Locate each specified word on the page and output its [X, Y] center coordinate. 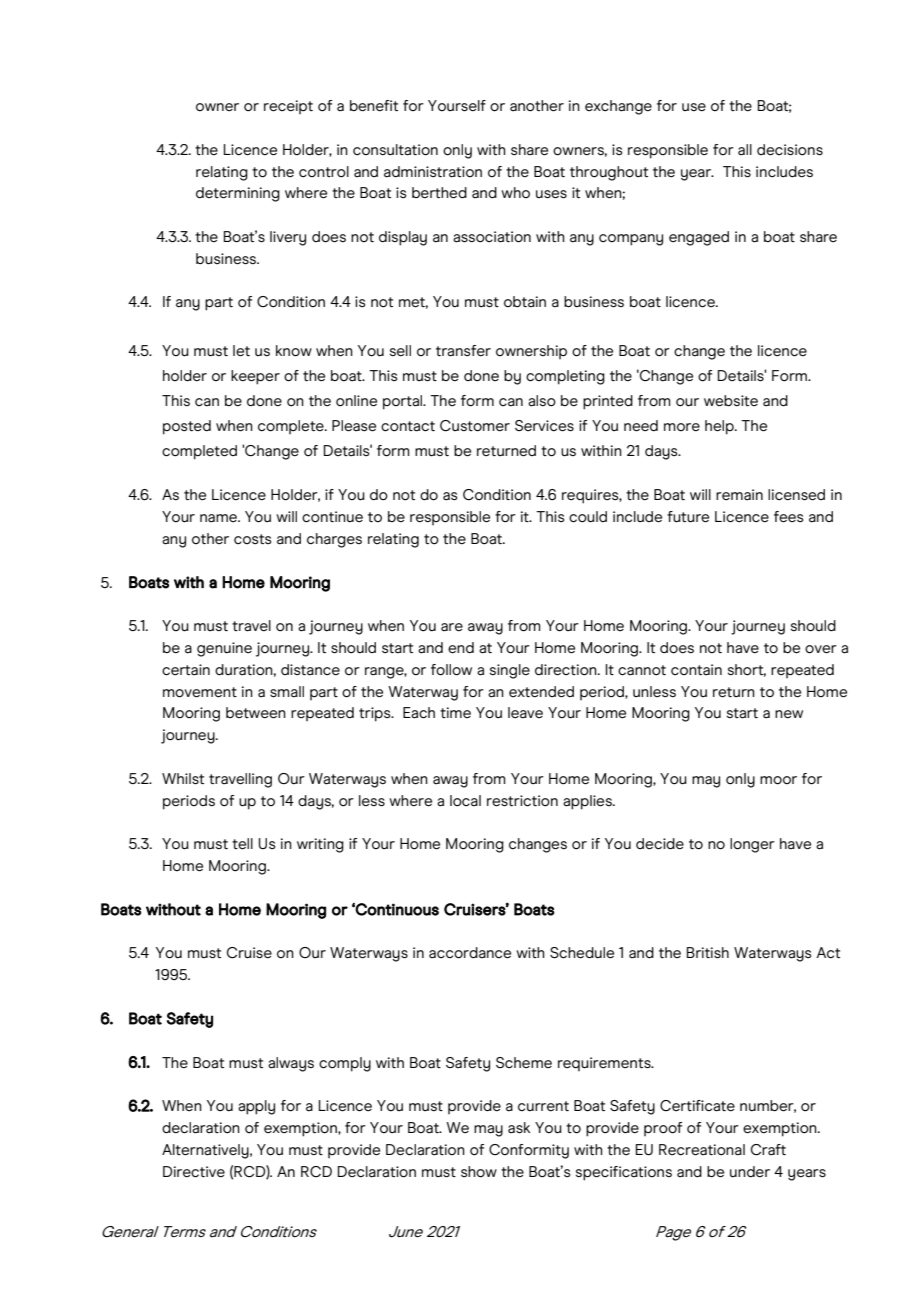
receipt [288, 107]
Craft [768, 1150]
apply [256, 1107]
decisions [790, 150]
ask [519, 1128]
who [515, 192]
